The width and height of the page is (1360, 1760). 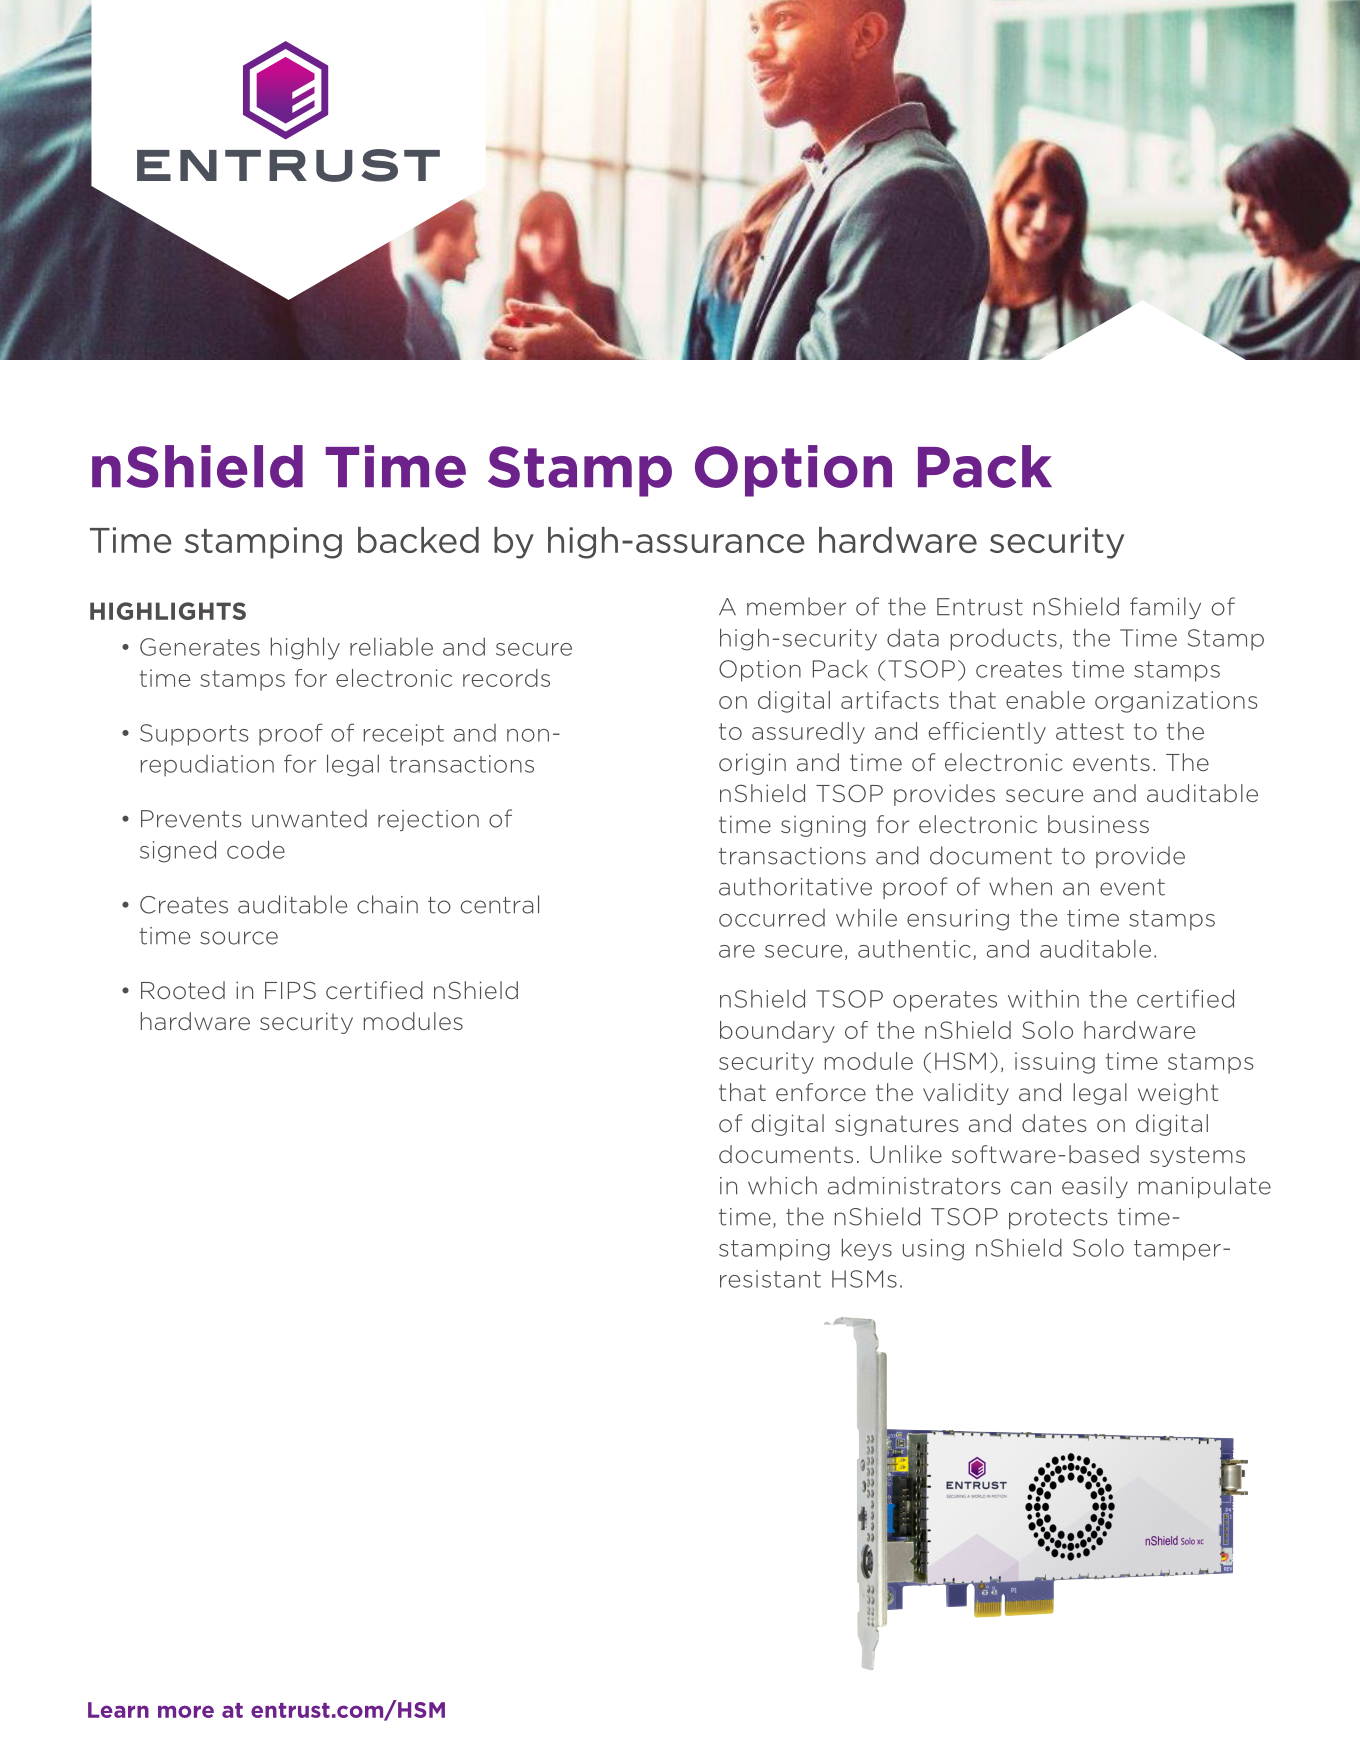 I want to click on family, so click(x=1165, y=608).
